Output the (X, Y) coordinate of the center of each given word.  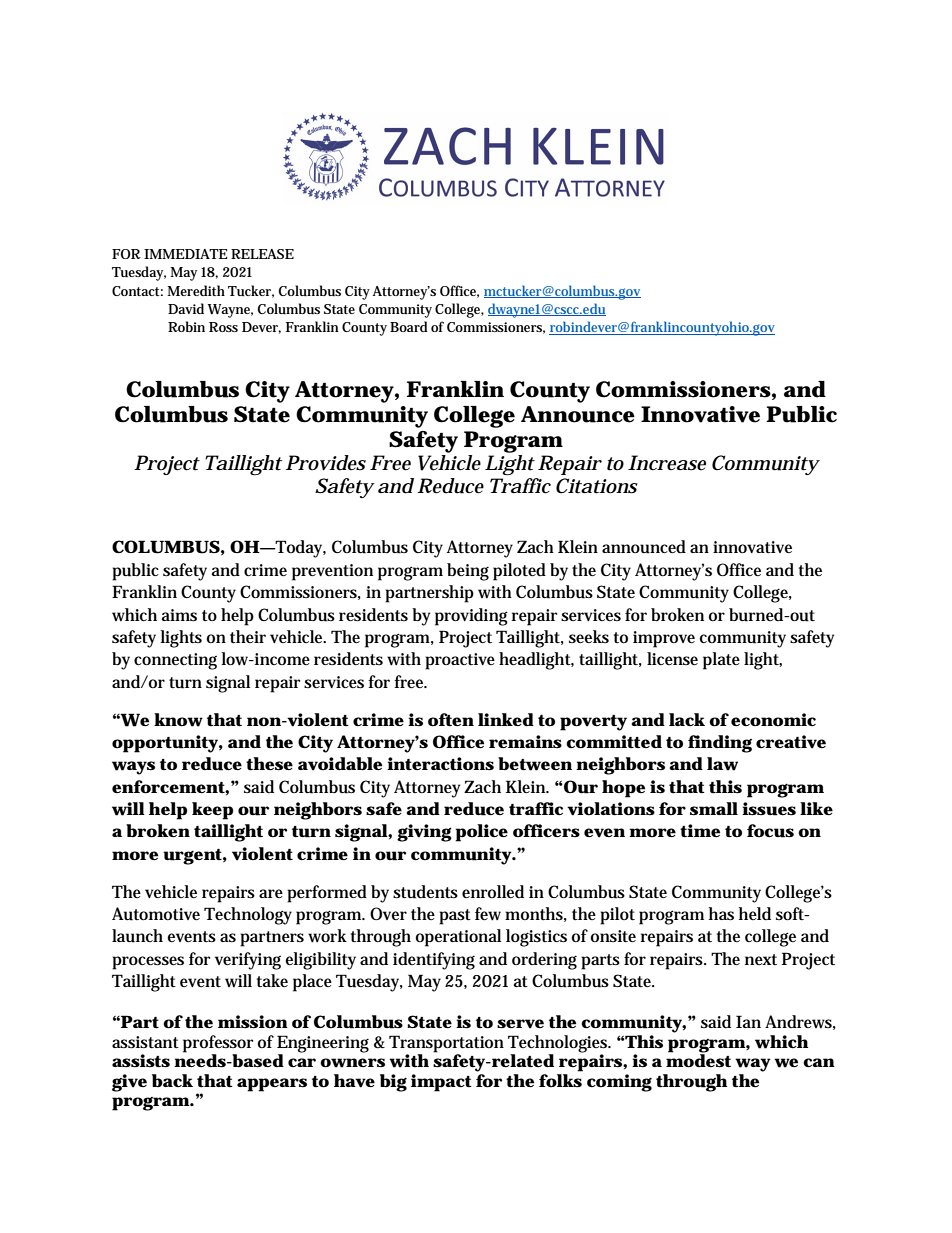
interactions (440, 764)
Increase (667, 463)
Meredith (196, 290)
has (721, 914)
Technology (248, 916)
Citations (597, 486)
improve (664, 639)
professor (218, 1044)
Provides (326, 463)
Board (409, 326)
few (488, 914)
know (178, 720)
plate (721, 661)
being (468, 572)
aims (179, 615)
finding (720, 744)
